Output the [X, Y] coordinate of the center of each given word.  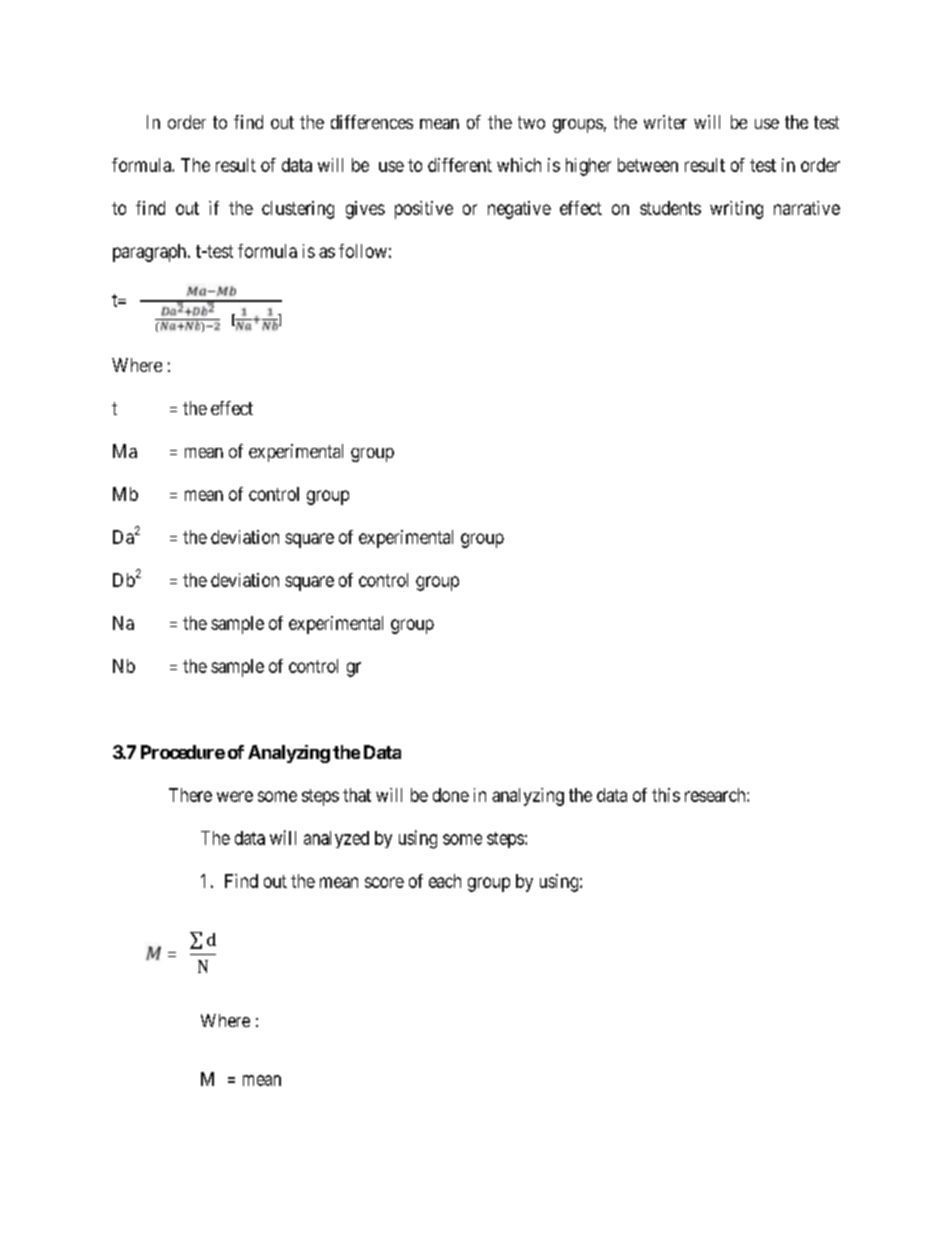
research [716, 795]
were [235, 796]
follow [363, 251]
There [190, 795]
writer [665, 122]
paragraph [151, 253]
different [460, 165]
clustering [298, 210]
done [451, 795]
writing [736, 210]
